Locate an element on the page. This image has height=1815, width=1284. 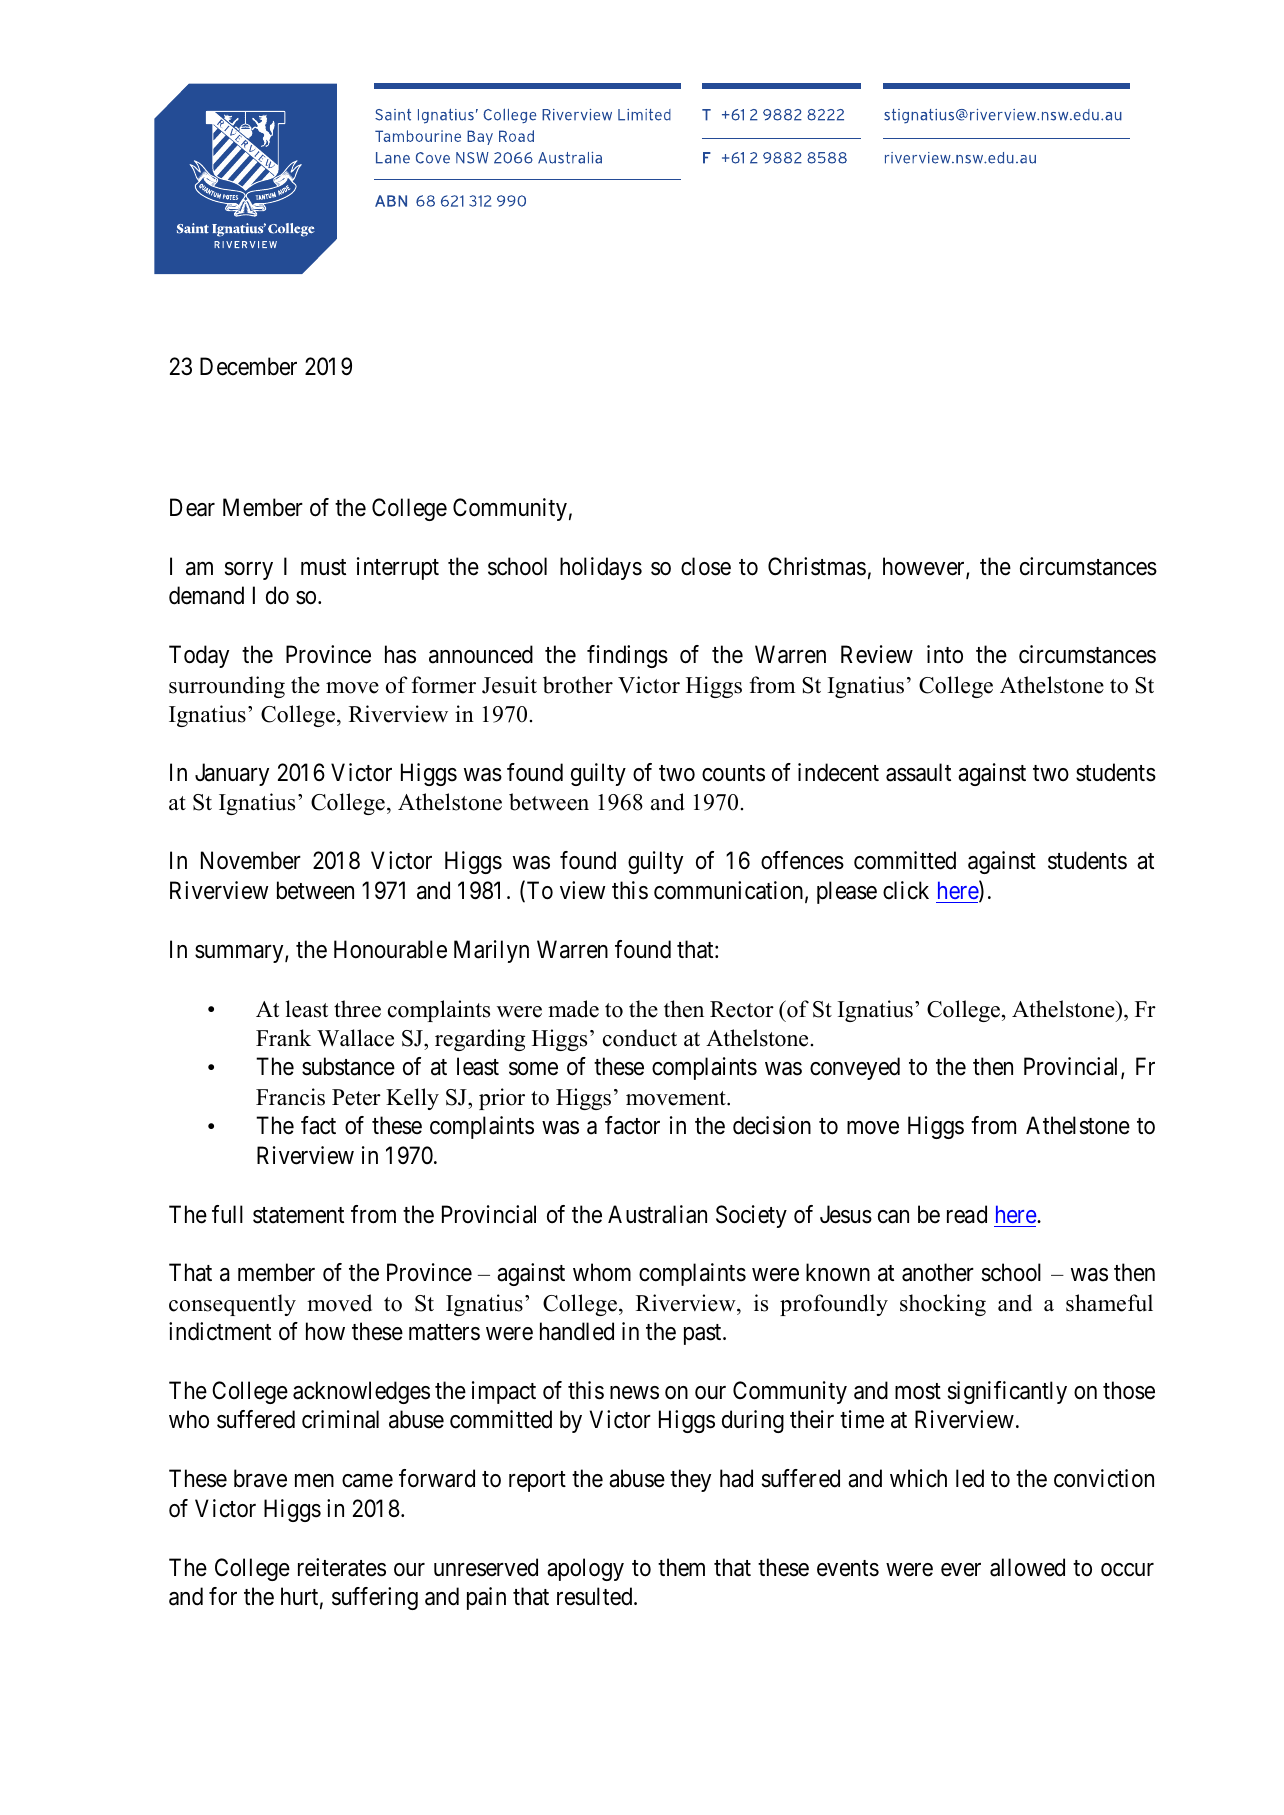
Christmas is located at coordinates (817, 566).
